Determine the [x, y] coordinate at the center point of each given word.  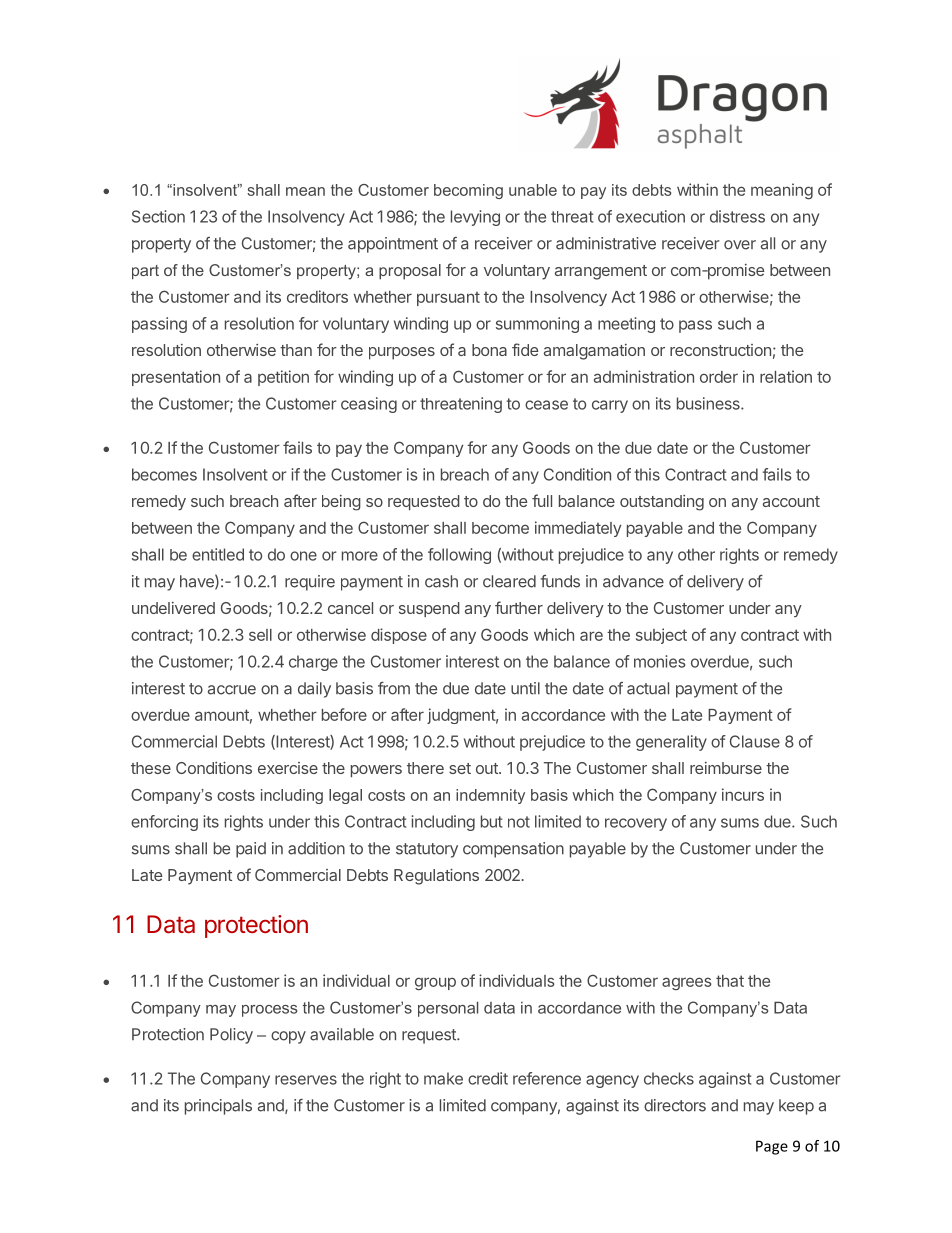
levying [475, 218]
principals [218, 1107]
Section [158, 216]
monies [659, 661]
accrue [232, 690]
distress [737, 216]
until [525, 688]
